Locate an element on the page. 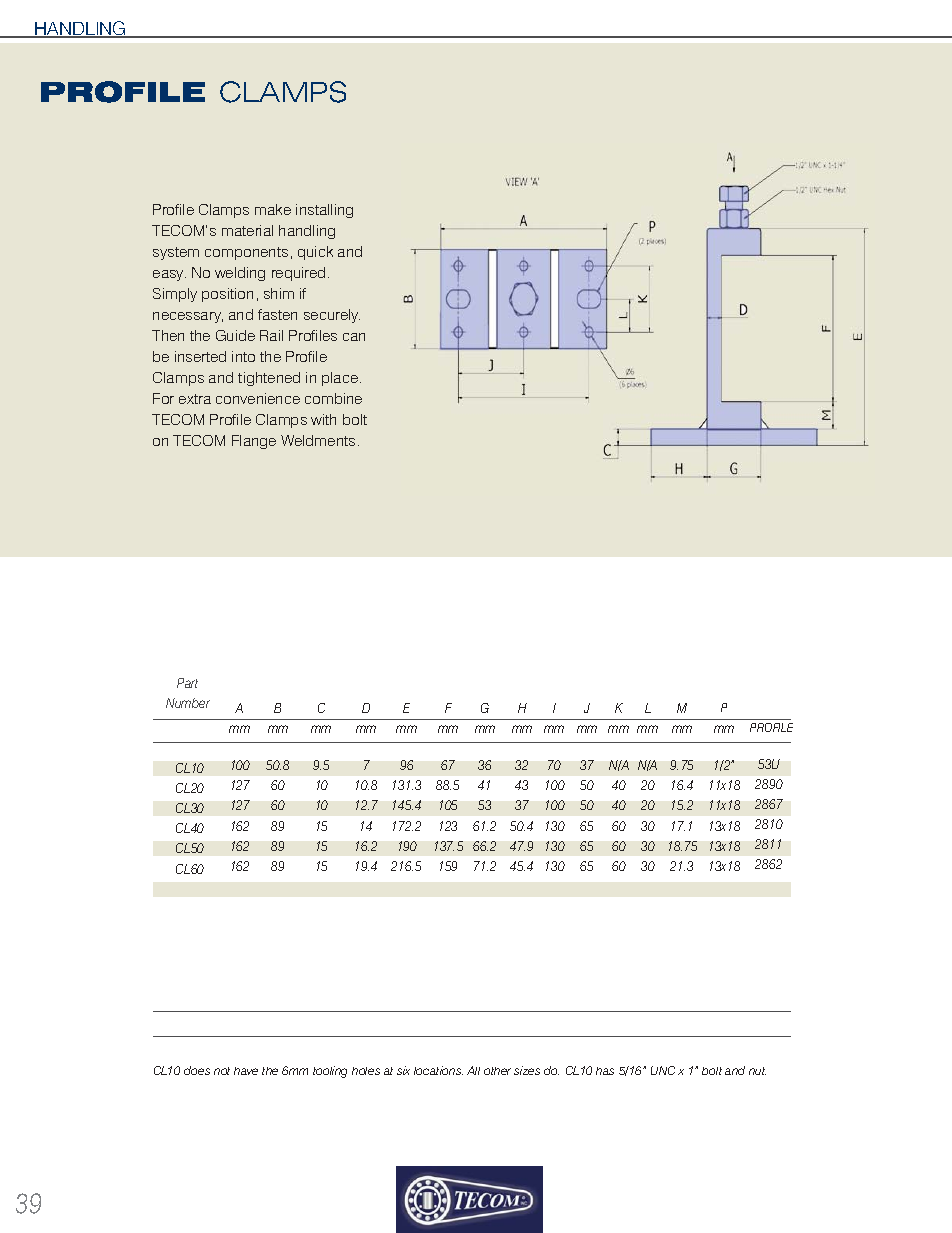 The height and width of the image is (1233, 952). have is located at coordinates (246, 1071).
